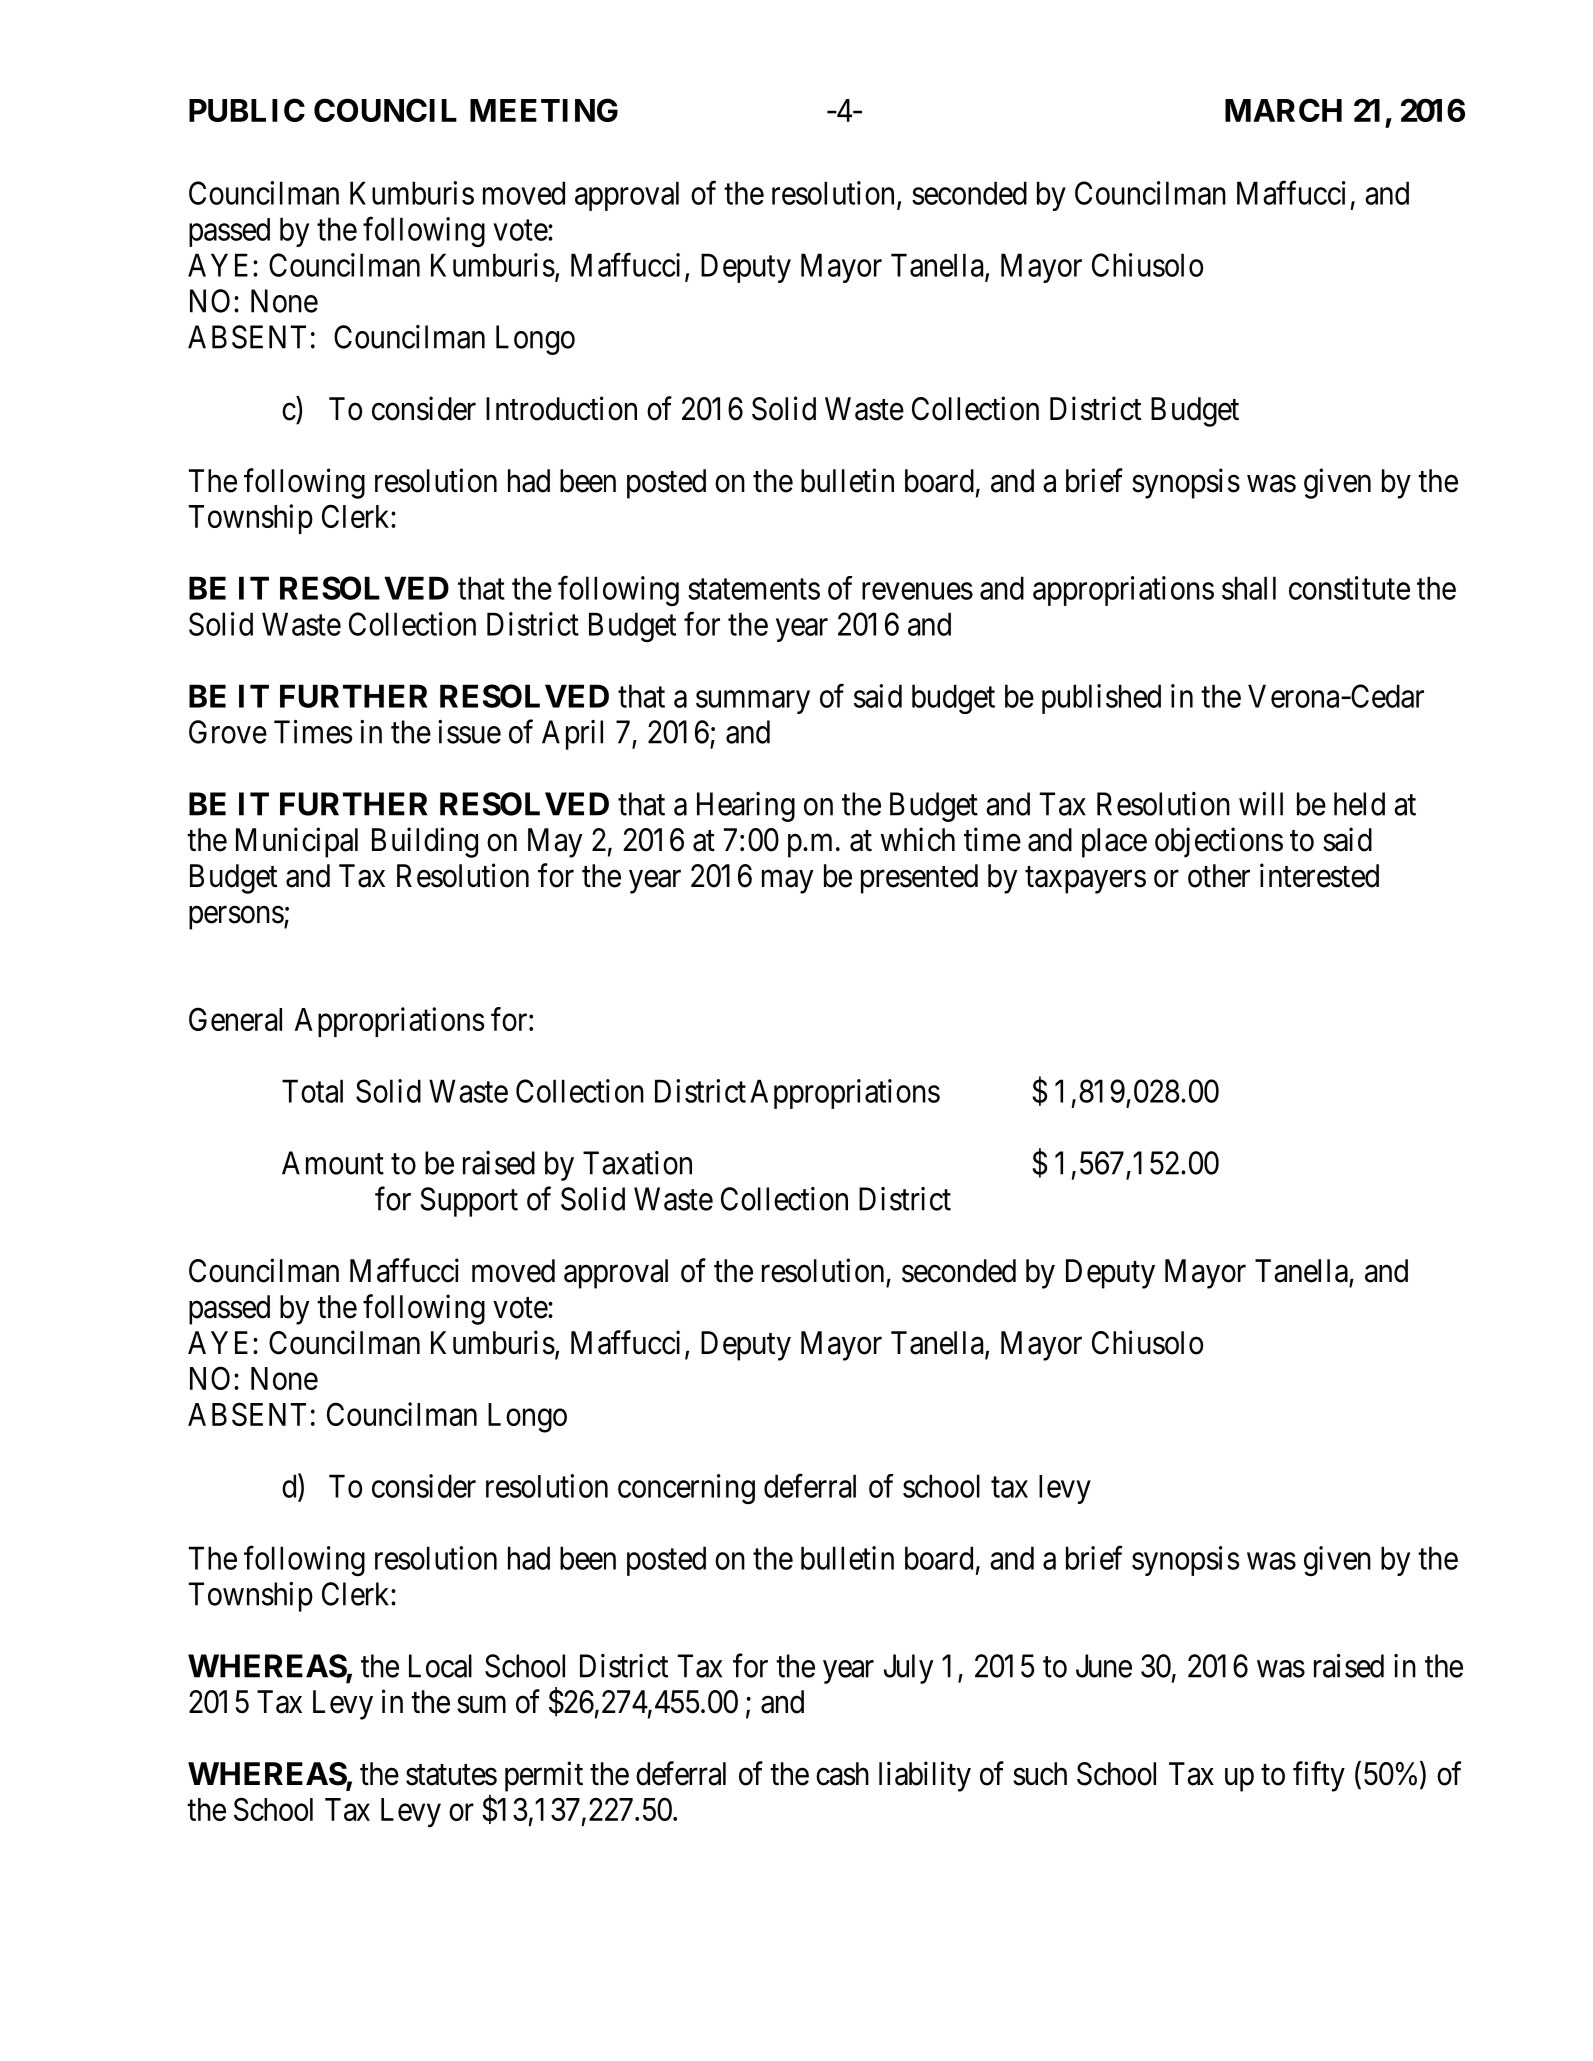  What do you see at coordinates (247, 110) in the image?
I see `PUBLIC` at bounding box center [247, 110].
